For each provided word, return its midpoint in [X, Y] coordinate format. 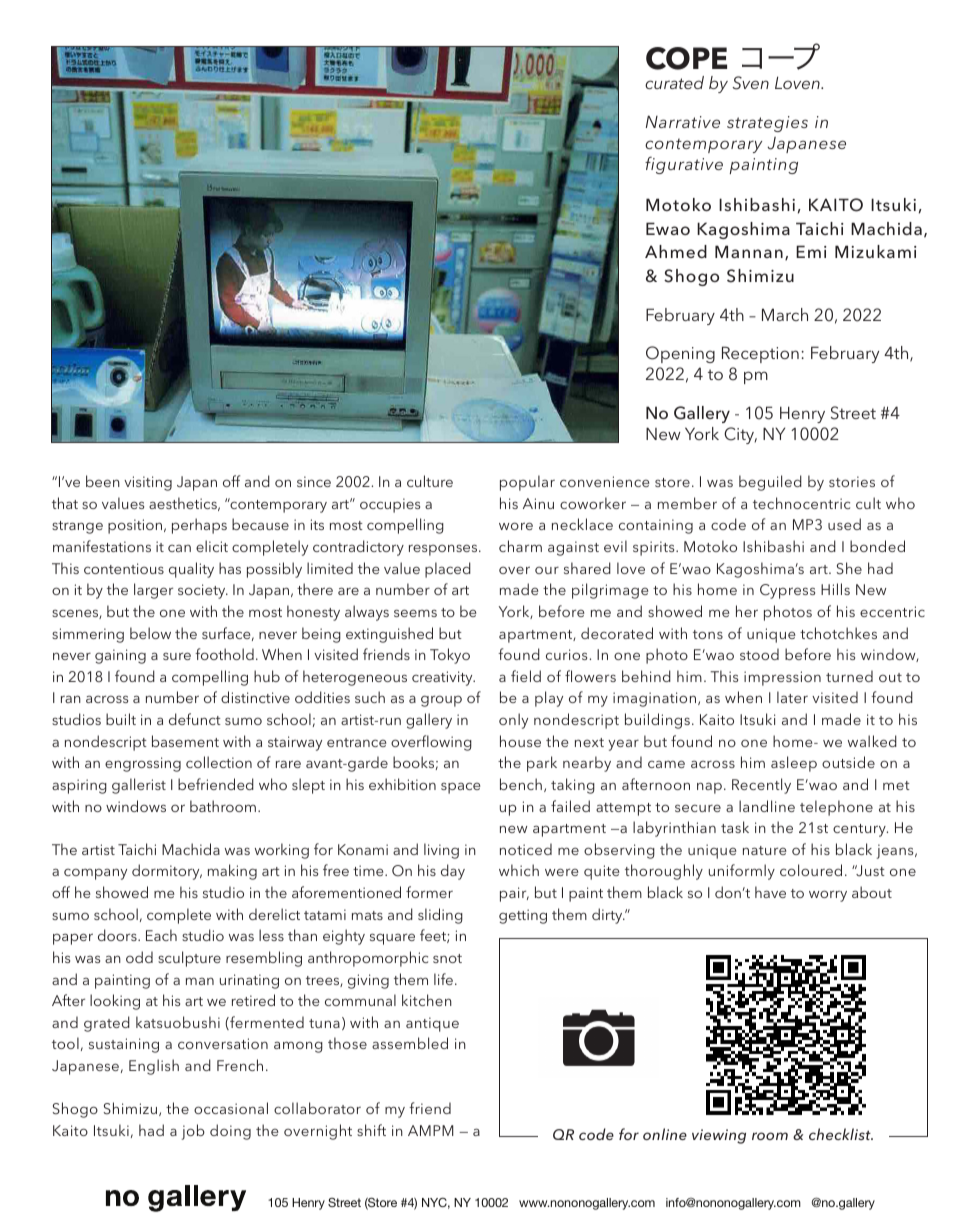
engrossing [143, 764]
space [460, 788]
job [193, 1132]
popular [527, 483]
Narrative [683, 121]
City [740, 435]
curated [674, 82]
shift [371, 1130]
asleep [794, 764]
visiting [148, 483]
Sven [750, 83]
